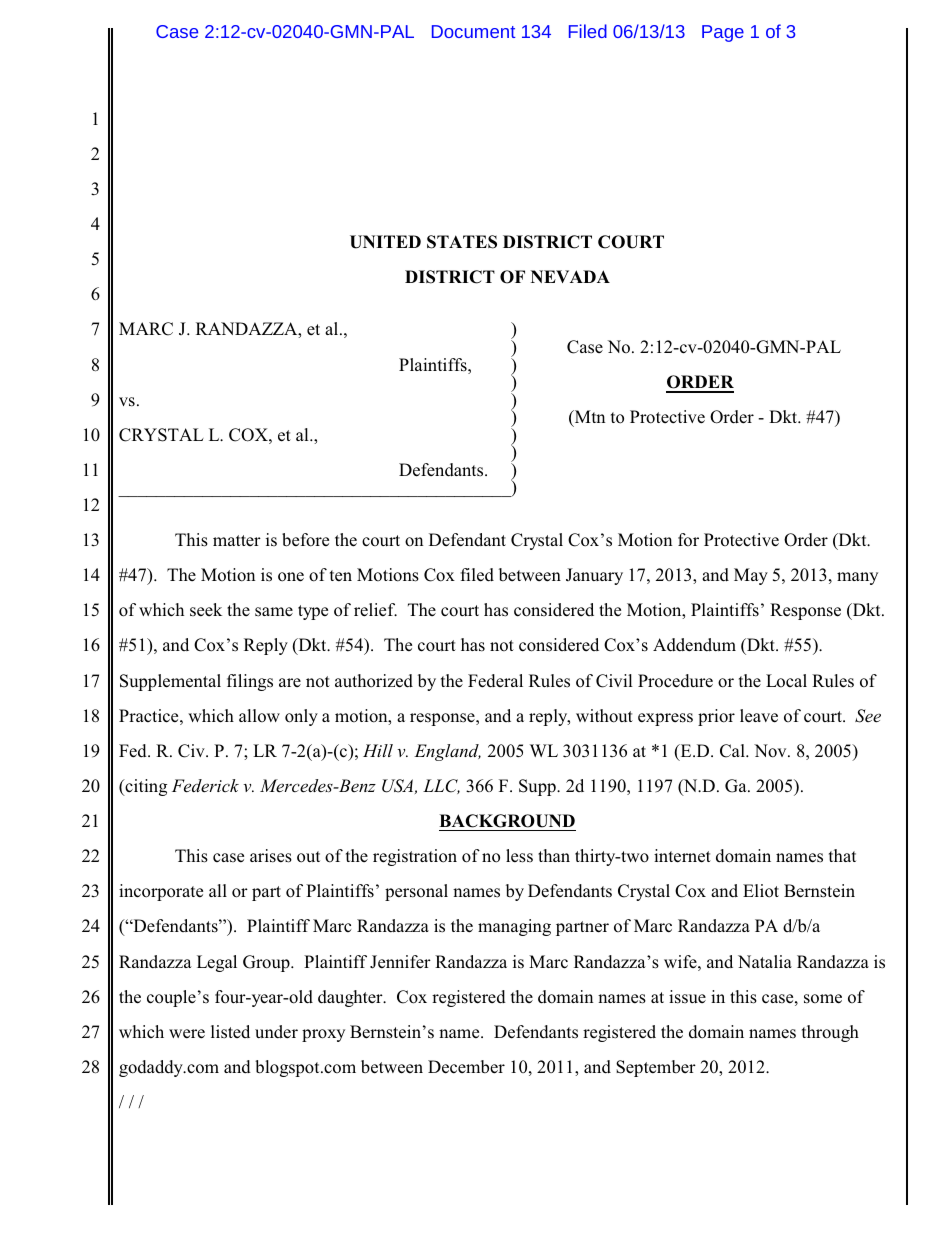 This page has width=952, height=1233. Describe the element at coordinates (466, 1067) in the page. I see `December` at that location.
